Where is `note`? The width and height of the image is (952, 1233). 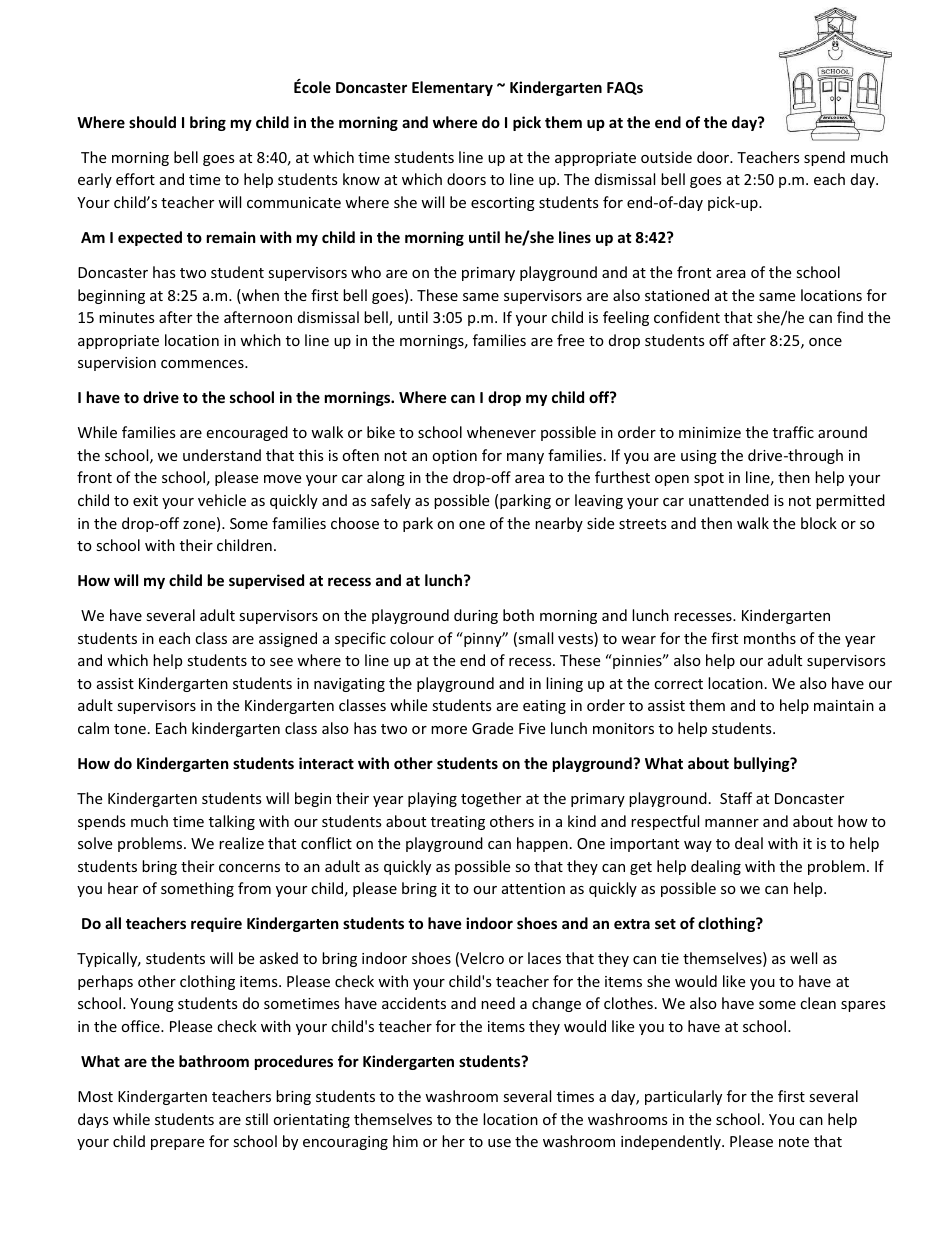 note is located at coordinates (794, 1142).
